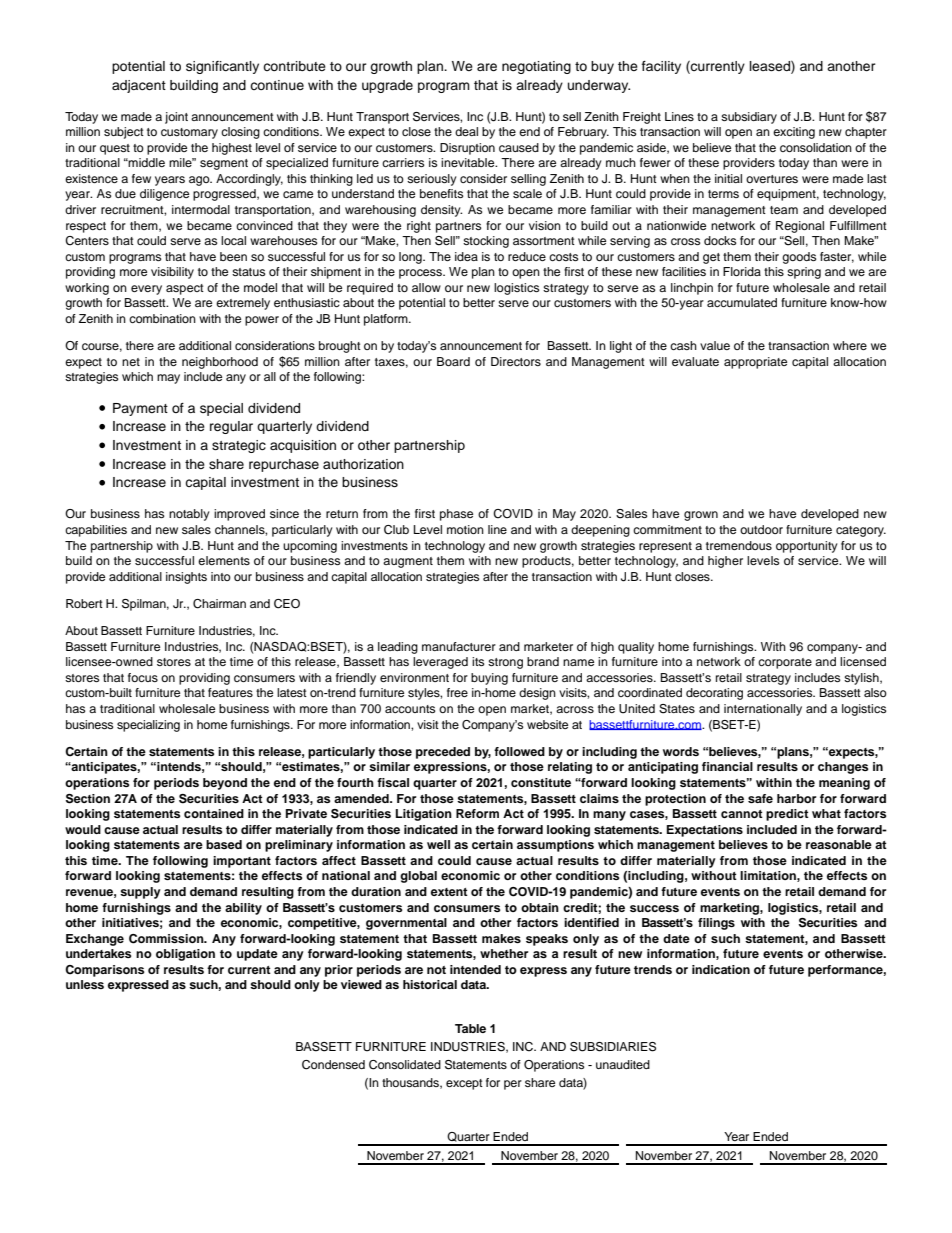 The image size is (952, 1233). Describe the element at coordinates (464, 1084) in the screenshot. I see `except` at that location.
